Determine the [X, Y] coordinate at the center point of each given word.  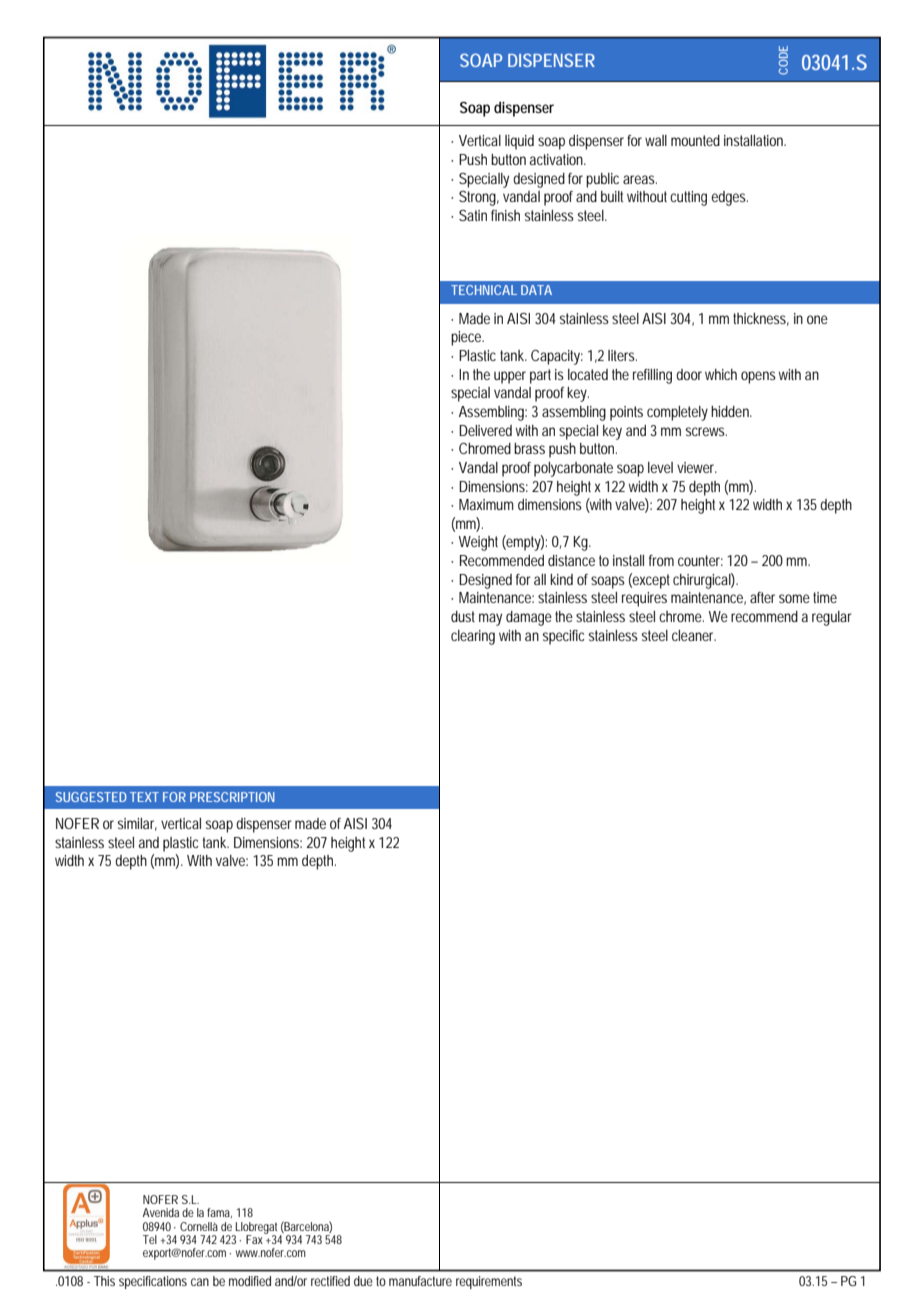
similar [137, 824]
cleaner [694, 635]
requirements [489, 1282]
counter [700, 560]
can [200, 1282]
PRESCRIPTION [232, 797]
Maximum [486, 504]
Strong [479, 198]
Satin [473, 215]
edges [729, 198]
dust [463, 616]
